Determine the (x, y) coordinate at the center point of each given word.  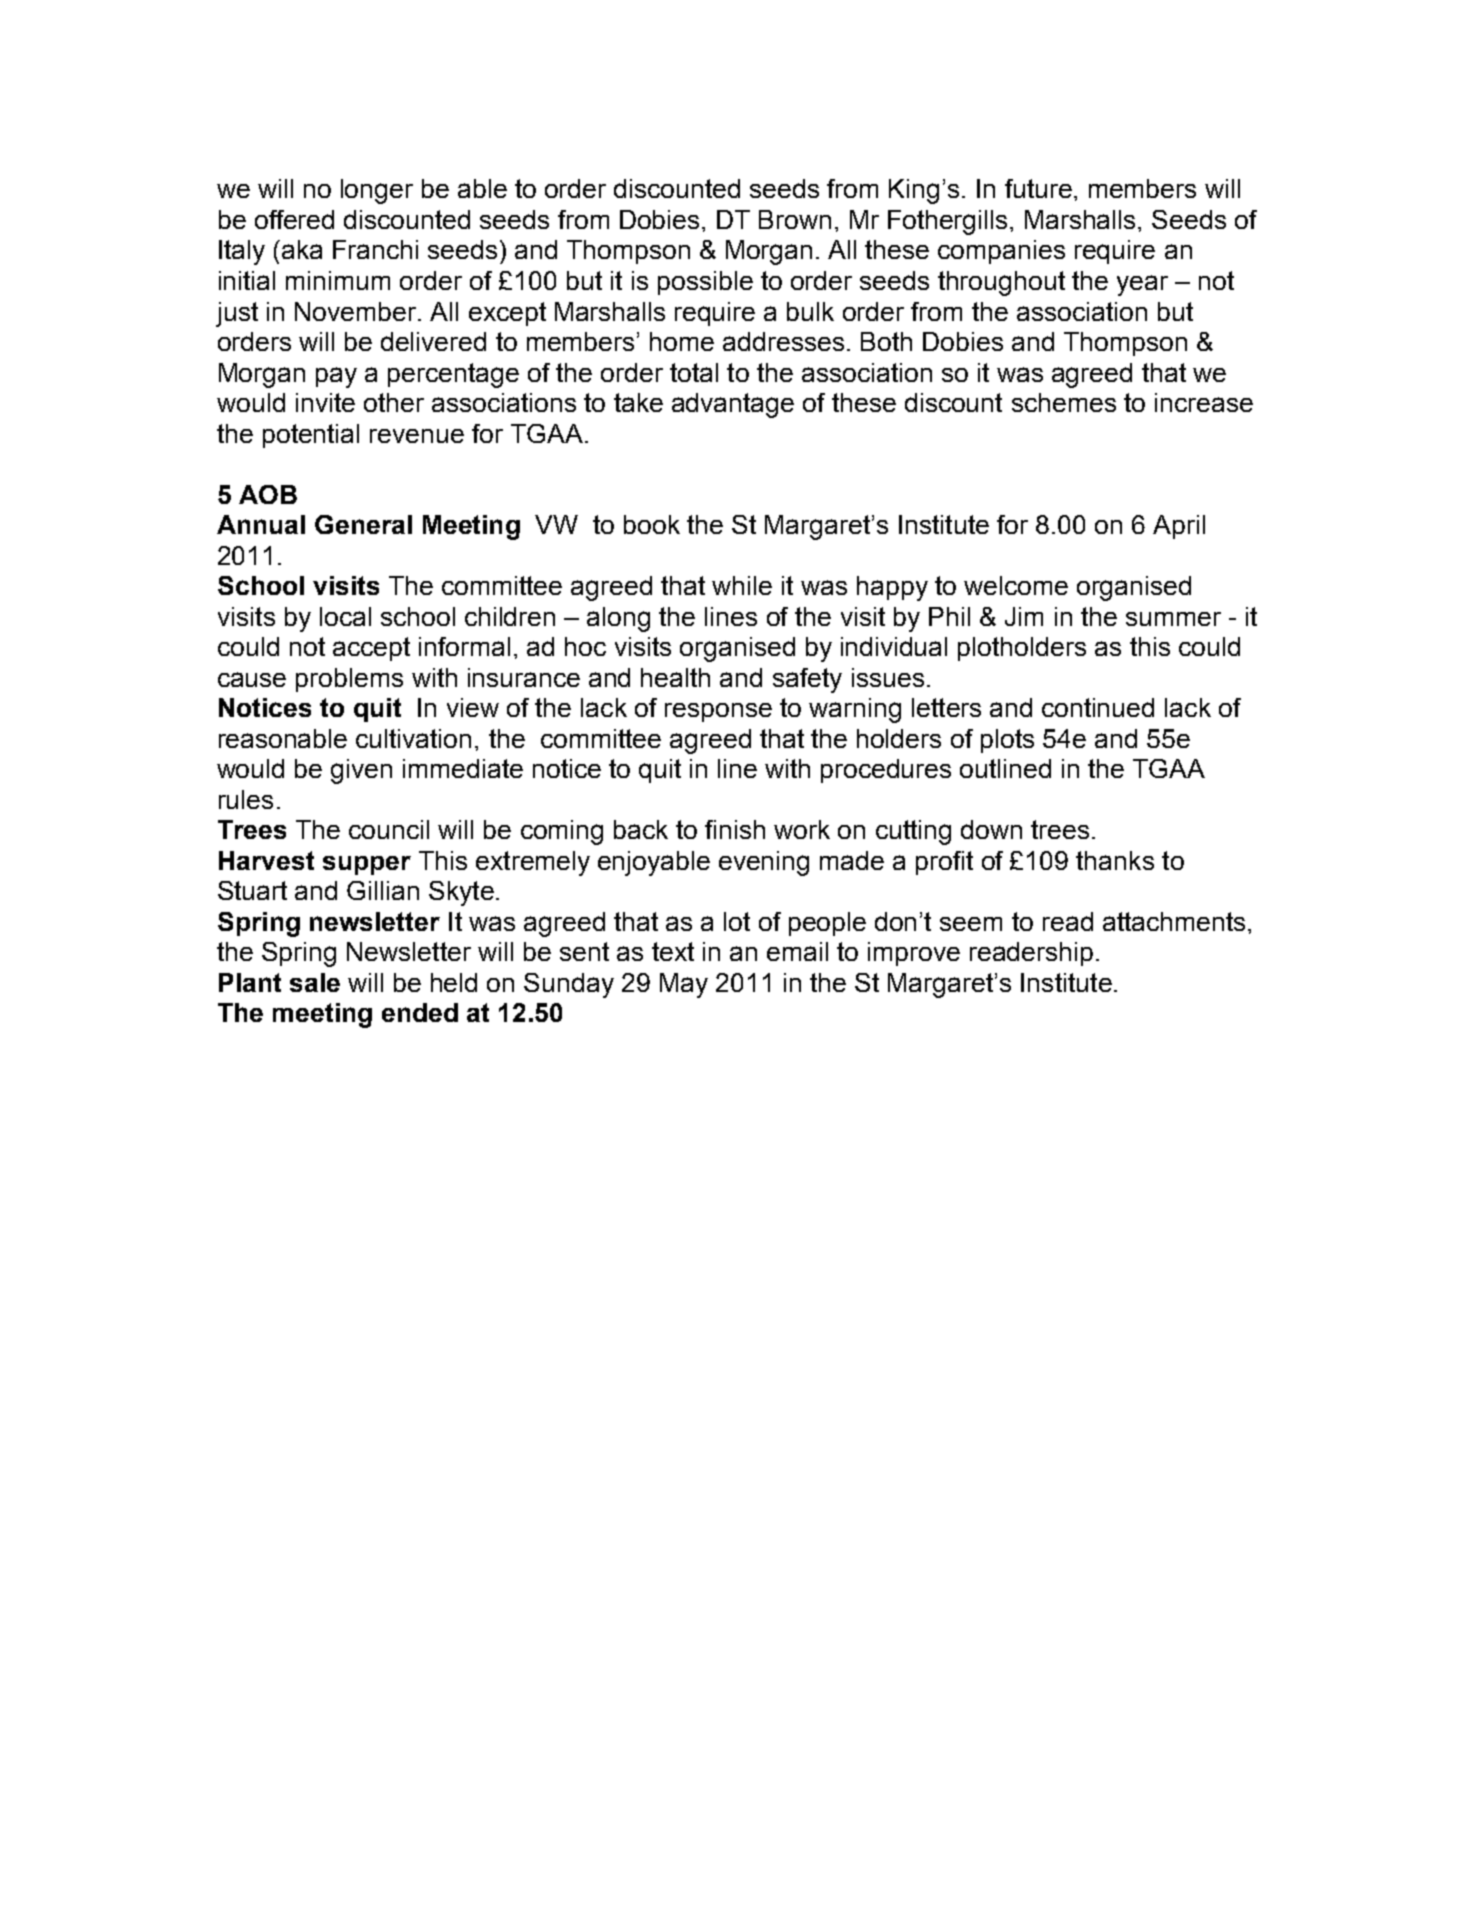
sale (315, 982)
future (1038, 188)
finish (735, 829)
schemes (1064, 402)
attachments (1174, 921)
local (345, 616)
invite (325, 402)
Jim (1024, 616)
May (684, 985)
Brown (795, 219)
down (991, 829)
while (742, 585)
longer (377, 191)
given (361, 771)
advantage (733, 405)
